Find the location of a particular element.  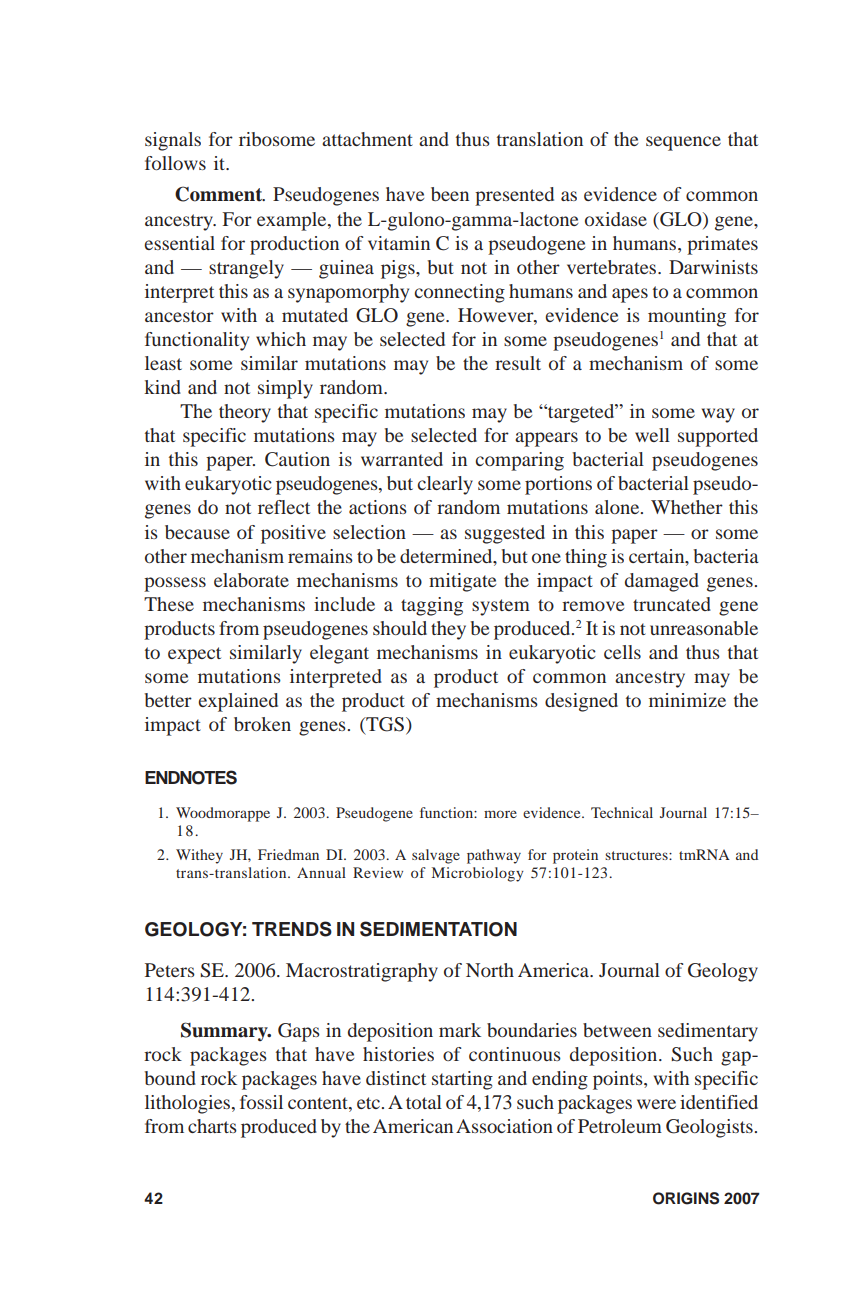

sequence is located at coordinates (683, 143).
